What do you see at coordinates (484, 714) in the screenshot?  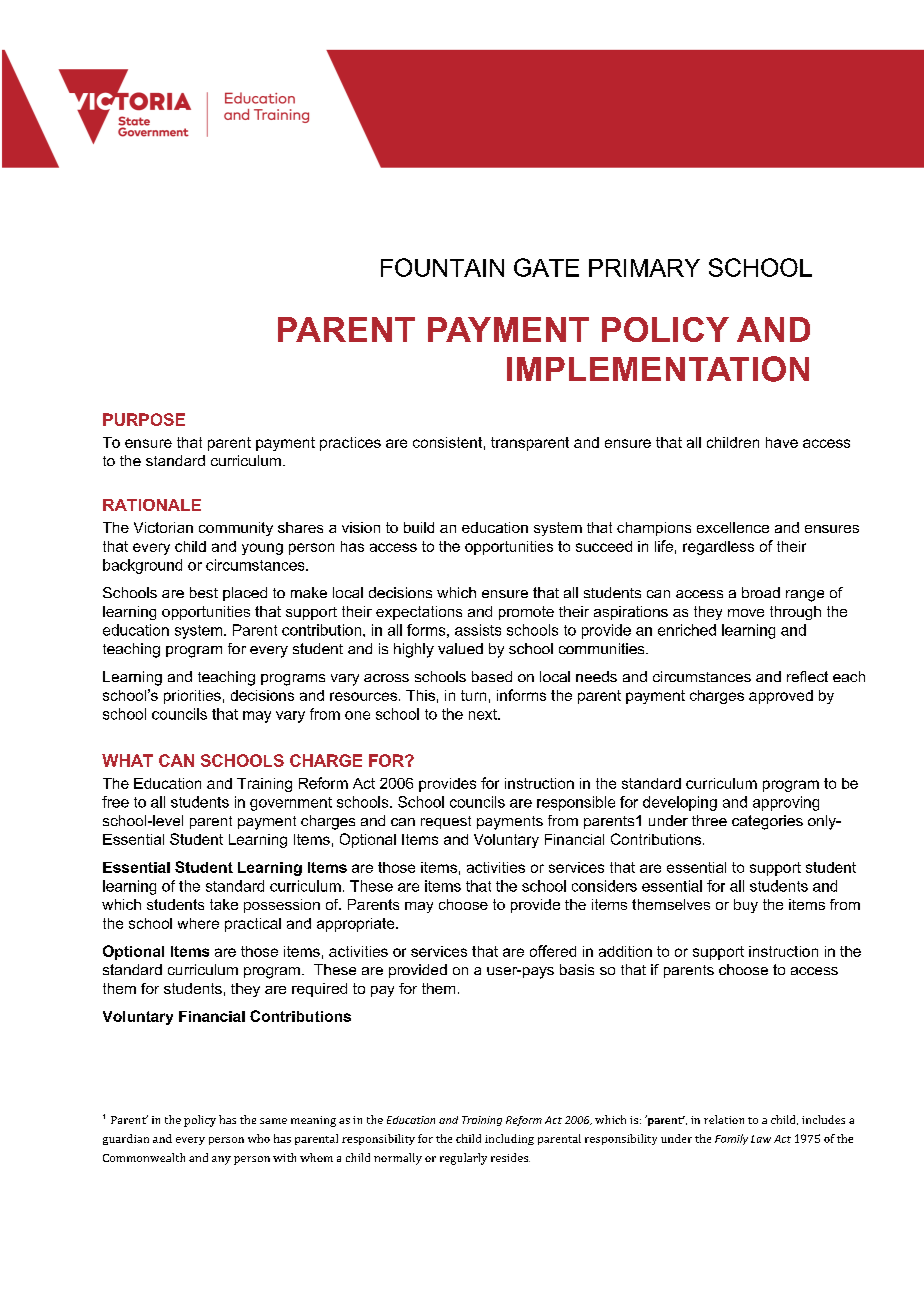 I see `next` at bounding box center [484, 714].
